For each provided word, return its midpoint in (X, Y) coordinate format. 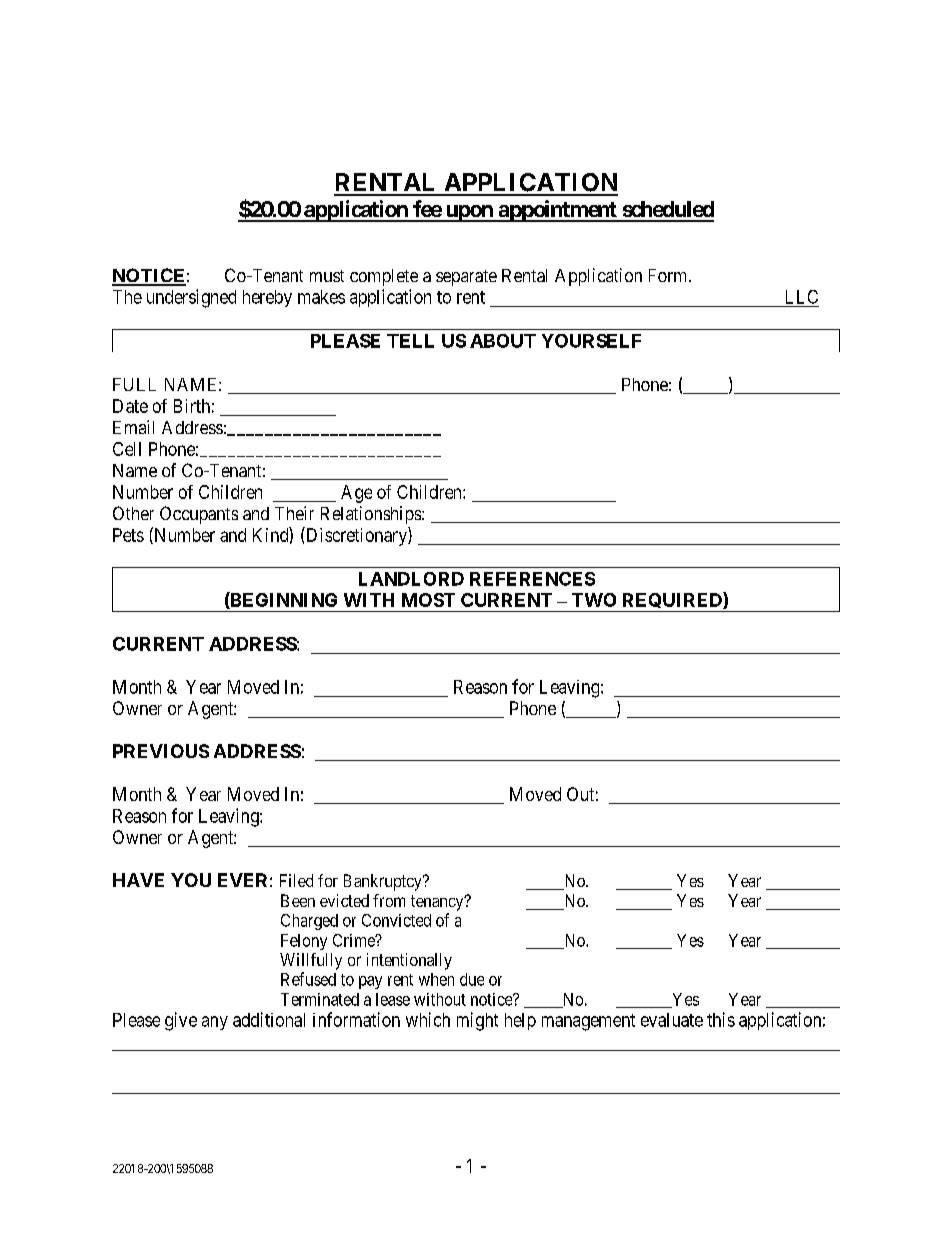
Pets (128, 535)
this (721, 1019)
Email (133, 427)
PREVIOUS (161, 751)
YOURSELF (591, 341)
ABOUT (503, 341)
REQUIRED (672, 602)
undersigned (191, 298)
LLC (802, 297)
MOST (428, 600)
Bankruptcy (384, 882)
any (215, 1023)
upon (469, 213)
